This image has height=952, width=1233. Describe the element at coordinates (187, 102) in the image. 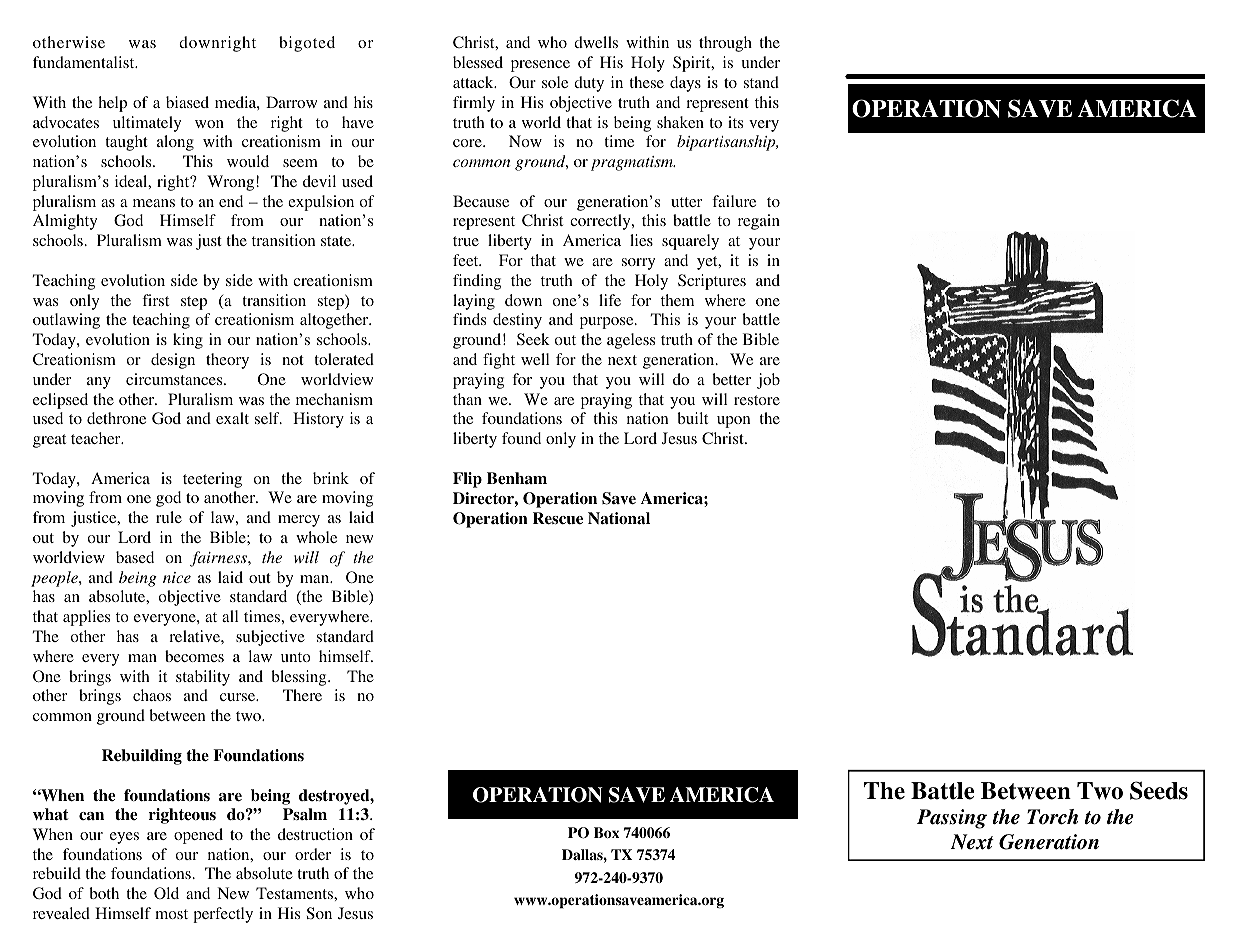

I see `biased` at that location.
